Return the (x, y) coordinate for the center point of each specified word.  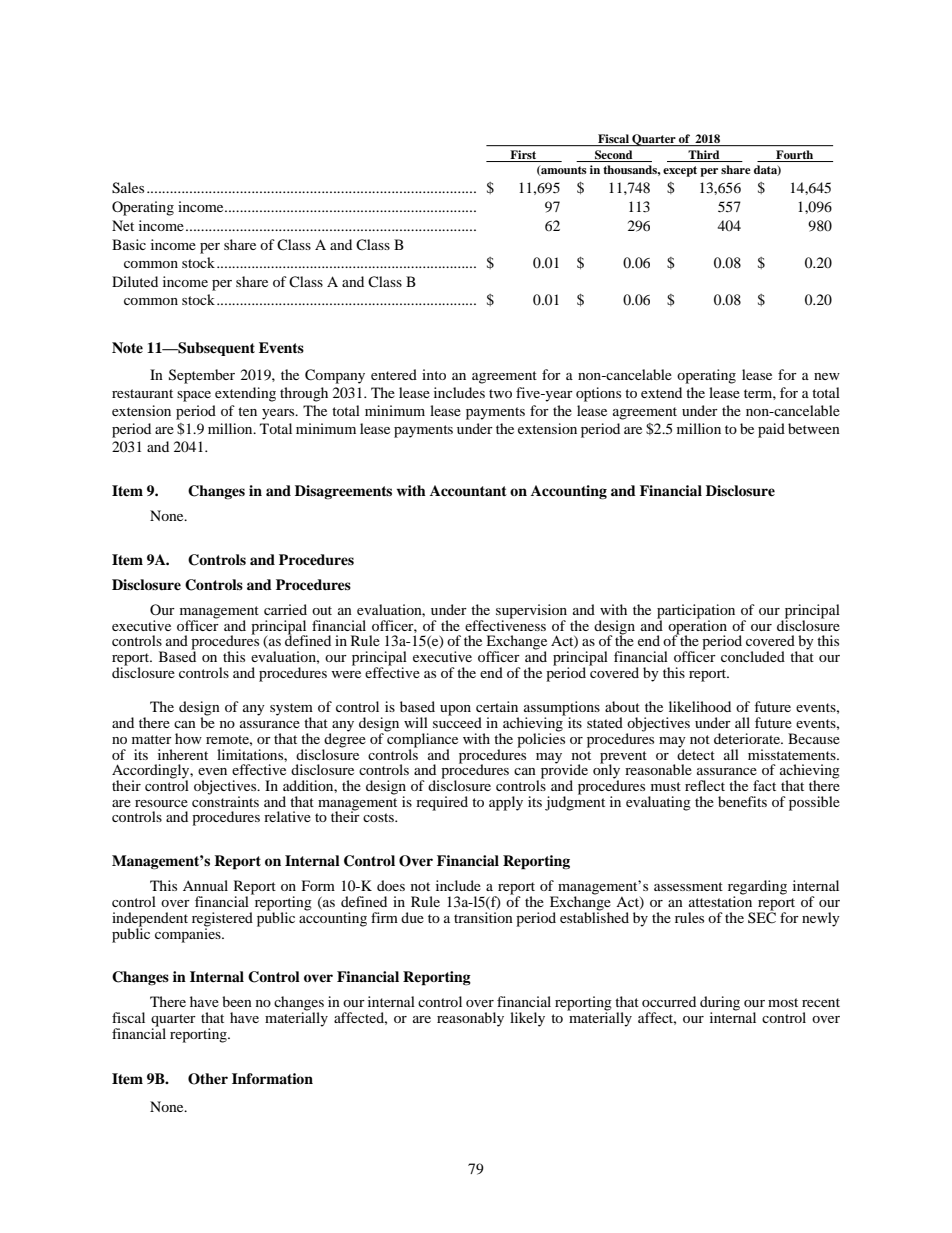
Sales (128, 188)
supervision (531, 612)
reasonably (470, 1019)
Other (208, 1079)
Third (703, 154)
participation (696, 612)
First (523, 154)
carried (285, 609)
